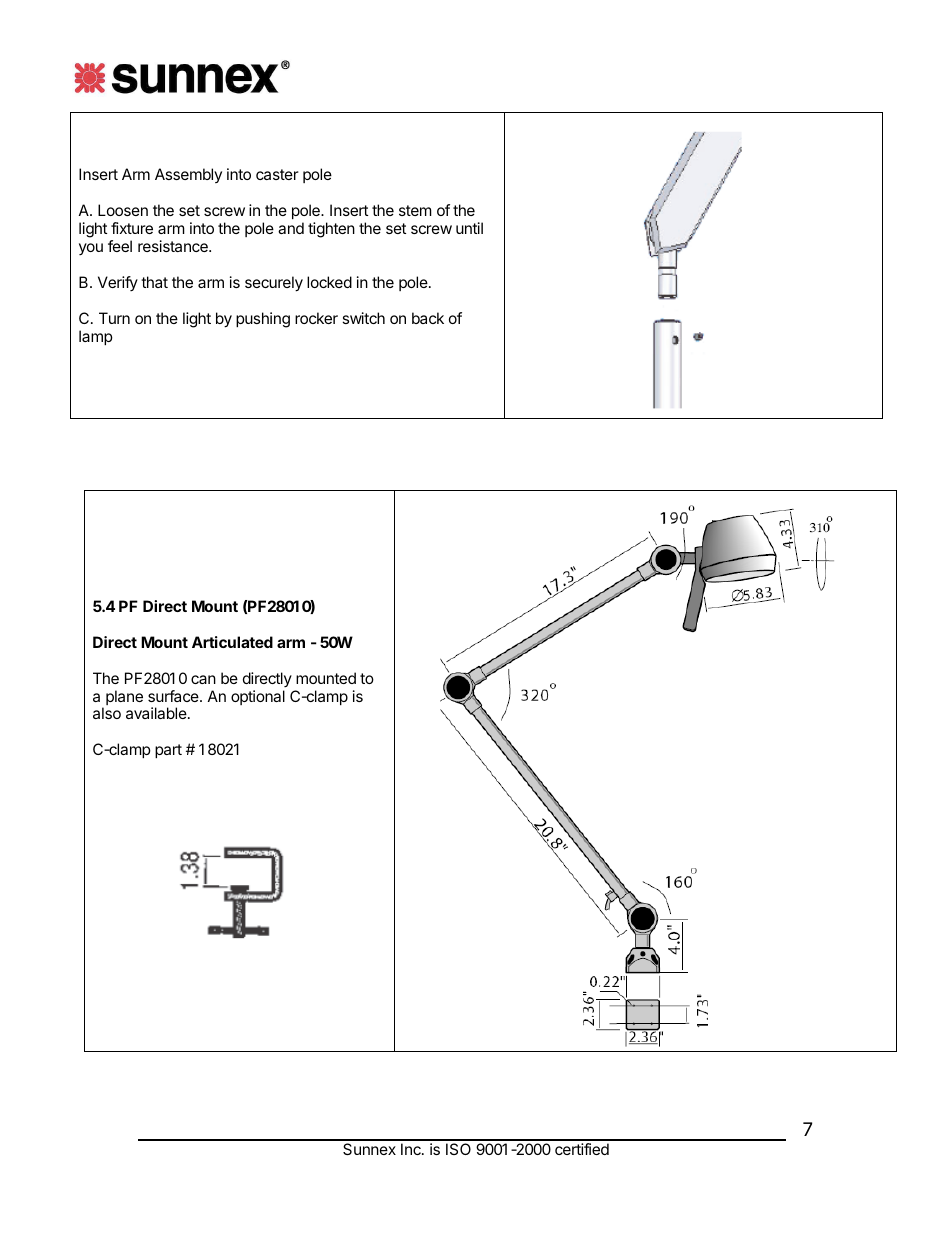  I want to click on back, so click(428, 318).
